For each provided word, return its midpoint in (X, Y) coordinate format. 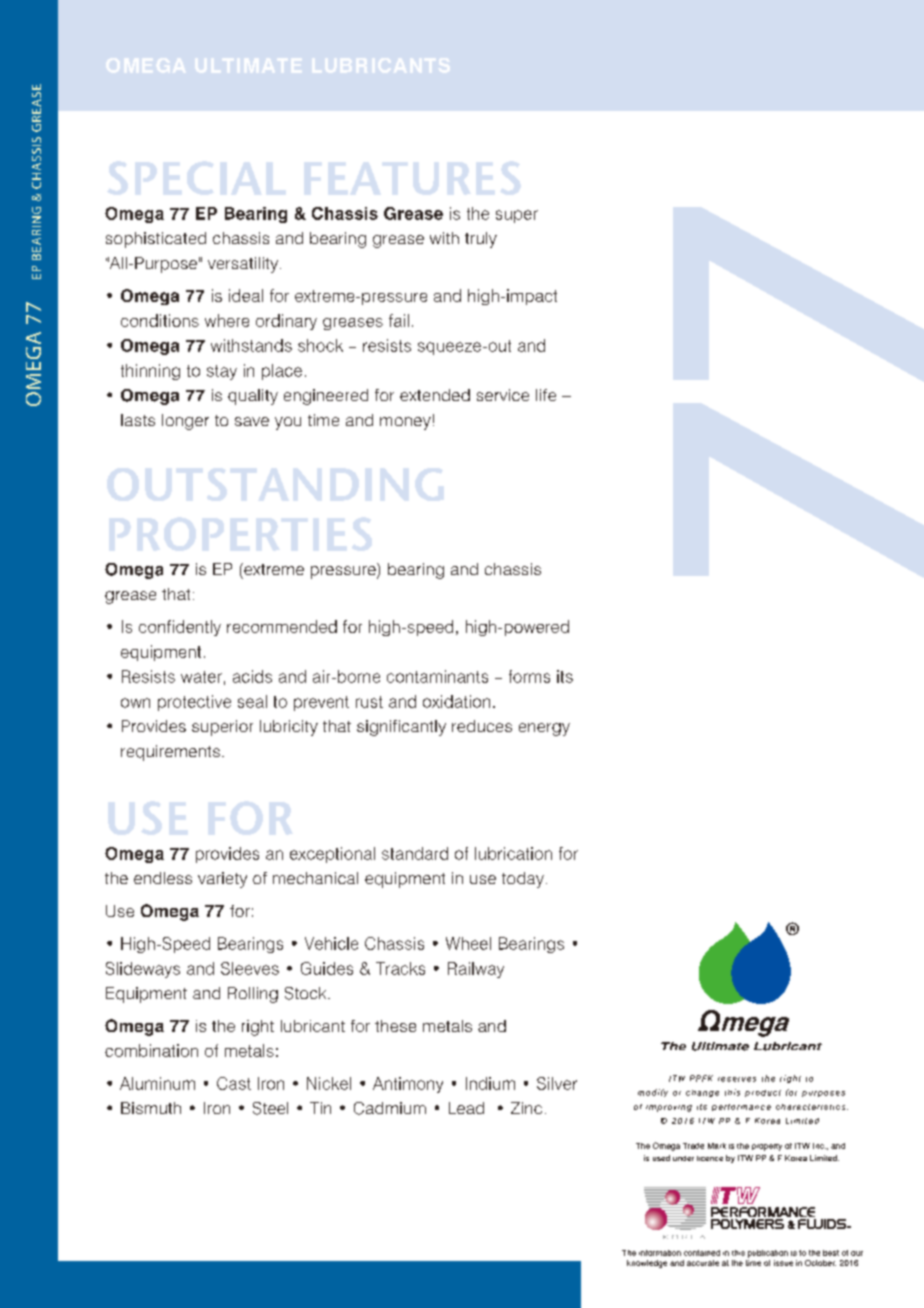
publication (768, 1254)
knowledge (647, 1264)
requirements (170, 753)
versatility (244, 265)
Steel (270, 1108)
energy (544, 729)
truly (481, 240)
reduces (482, 726)
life (546, 395)
